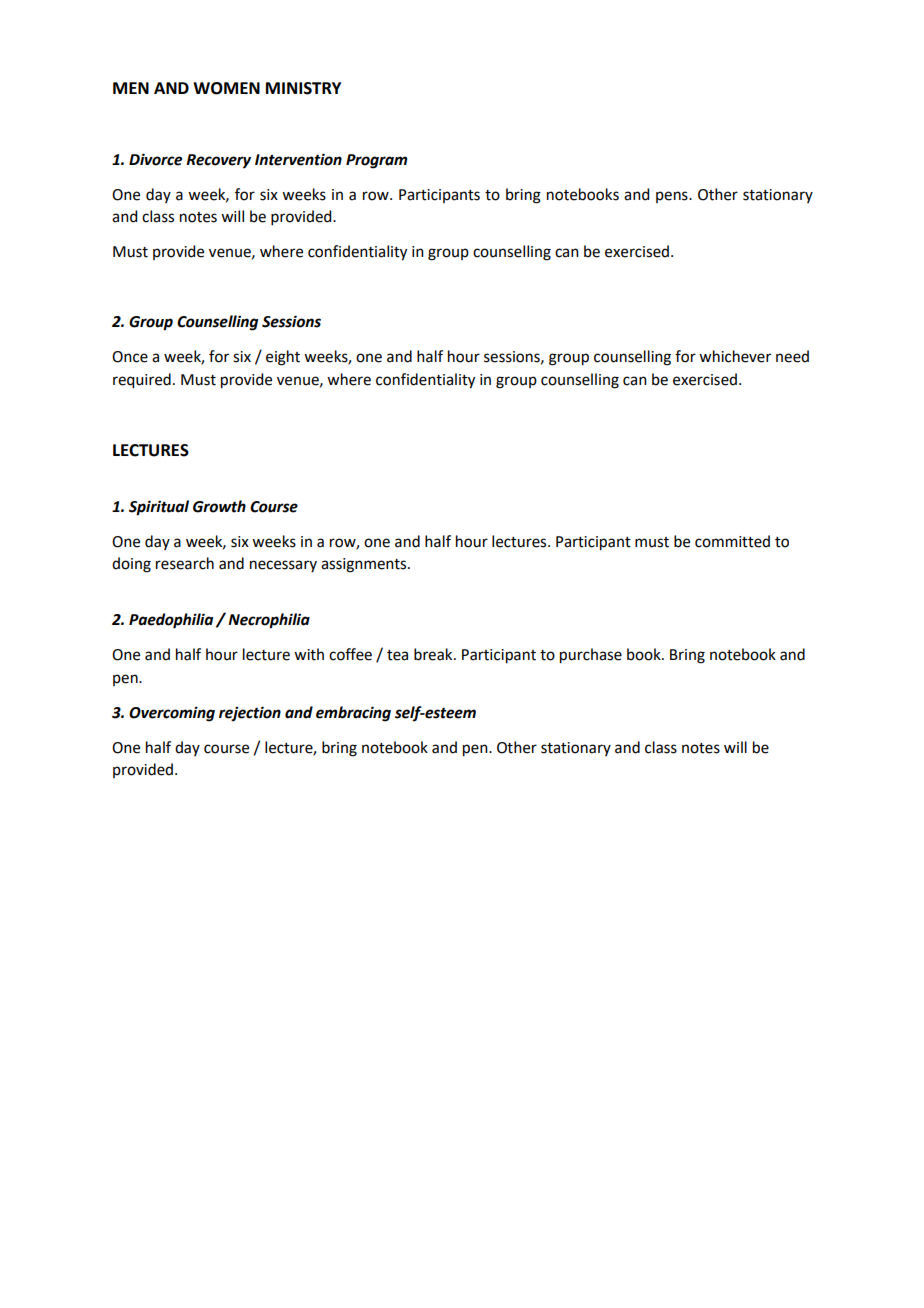 This image has width=924, height=1308. What do you see at coordinates (735, 356) in the image?
I see `whichever` at bounding box center [735, 356].
